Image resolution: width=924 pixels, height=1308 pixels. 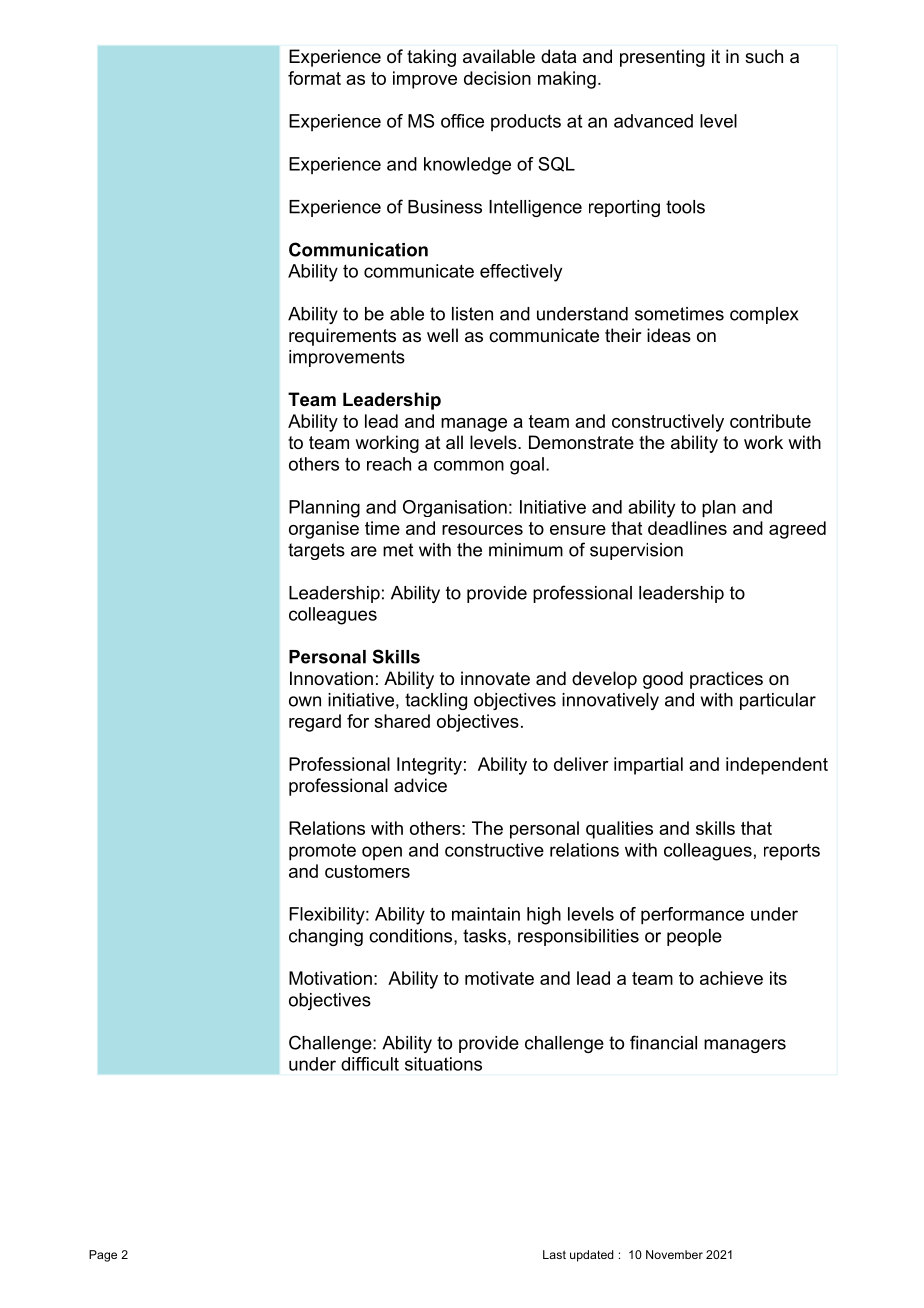 What do you see at coordinates (777, 766) in the image?
I see `independent` at bounding box center [777, 766].
